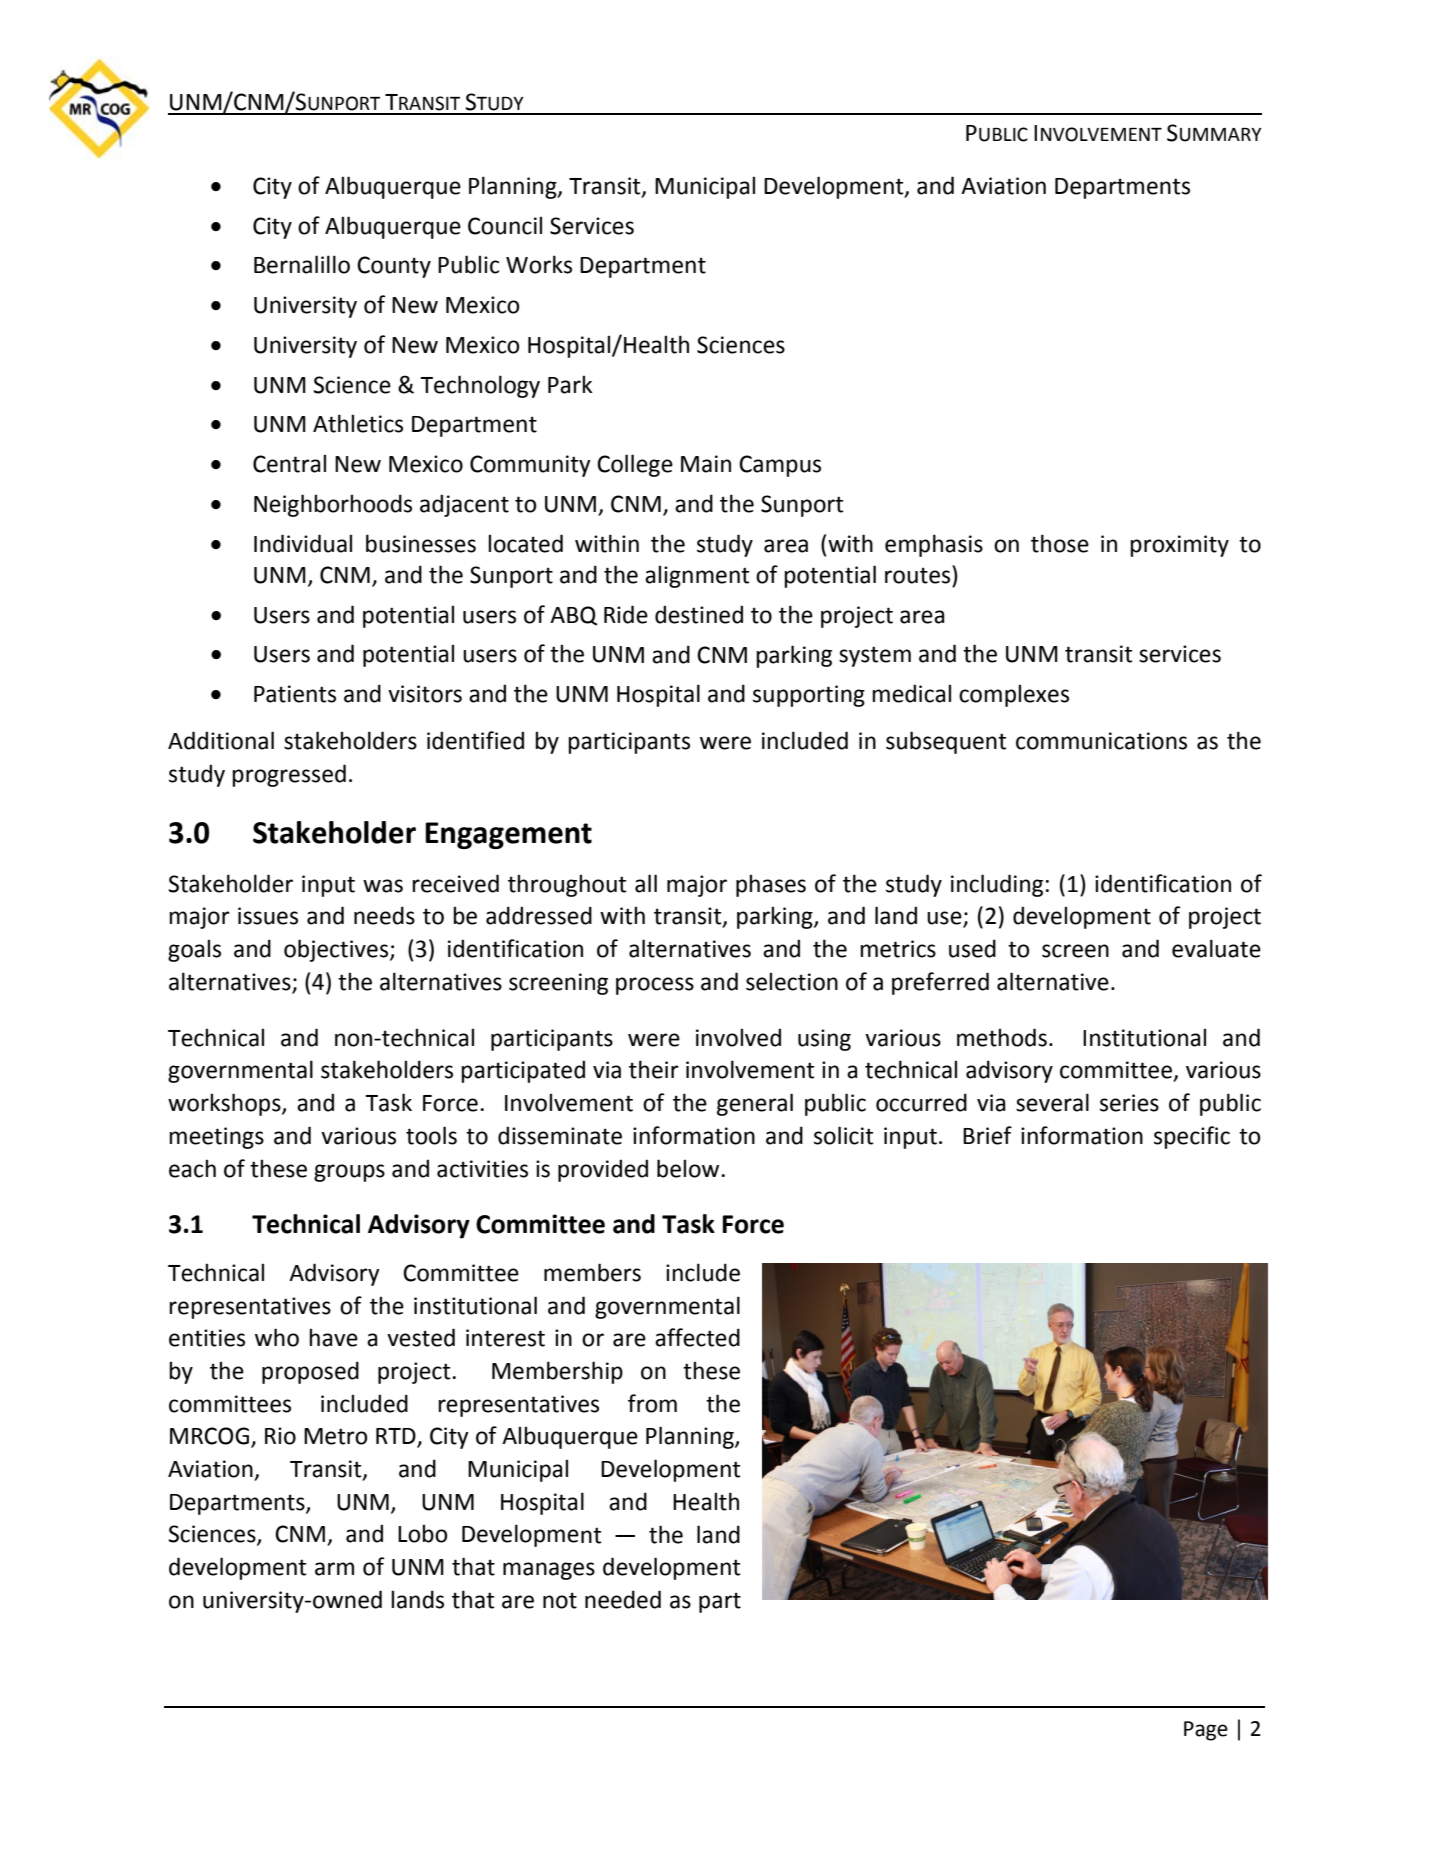  What do you see at coordinates (394, 267) in the screenshot?
I see `County` at bounding box center [394, 267].
